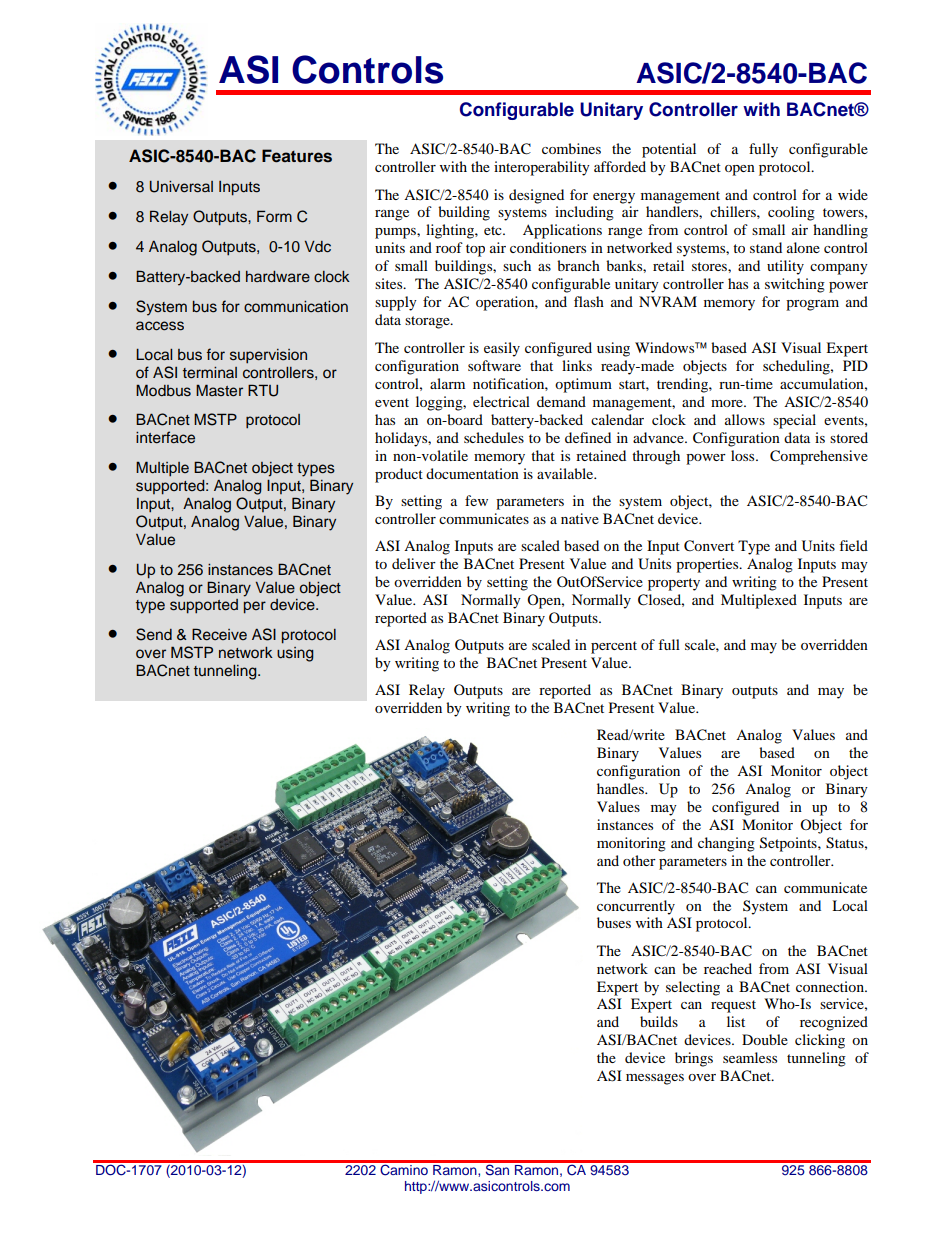 This page has height=1233, width=952. What do you see at coordinates (791, 213) in the page?
I see `cooling` at bounding box center [791, 213].
